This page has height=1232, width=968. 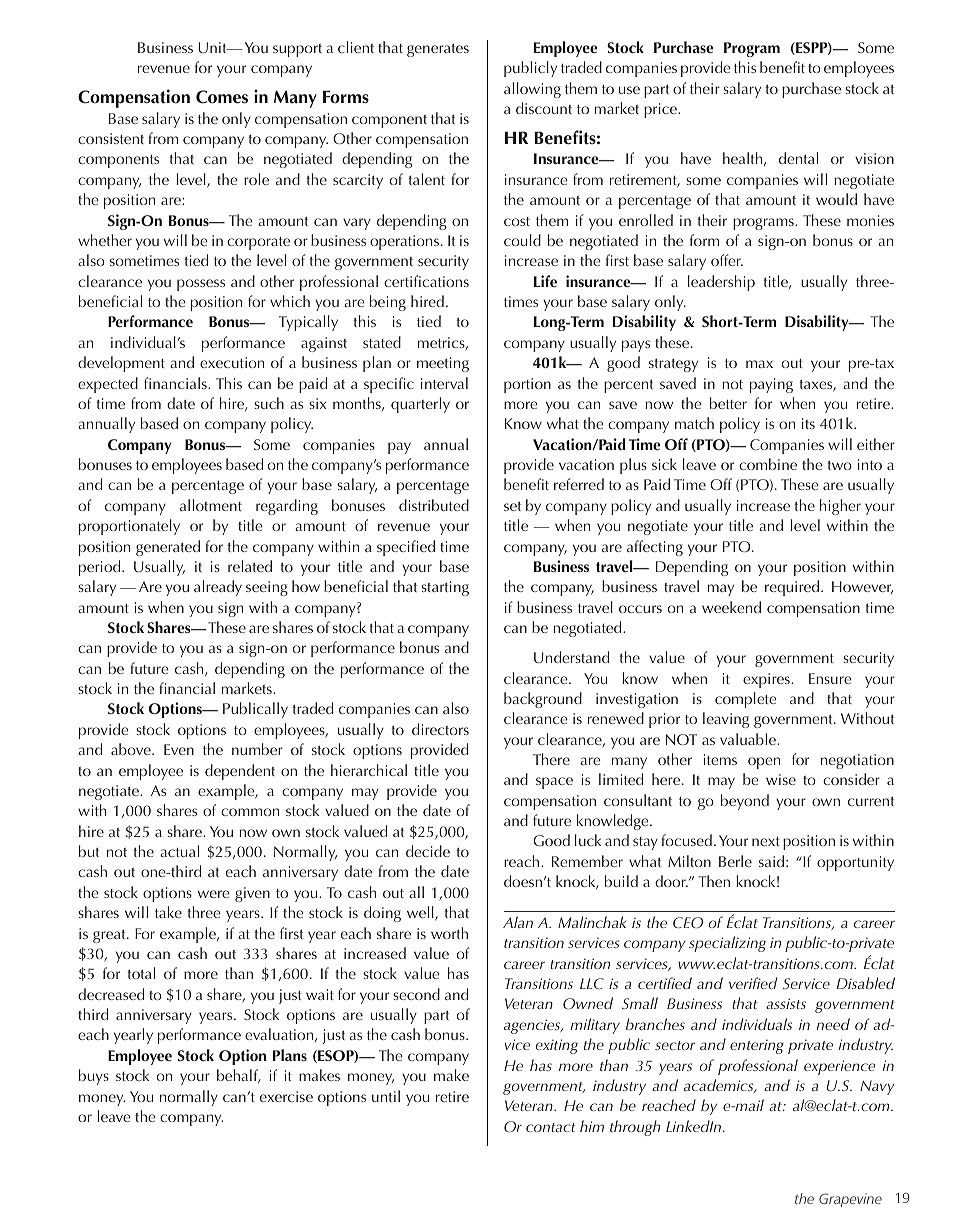 I want to click on above, so click(x=132, y=749).
